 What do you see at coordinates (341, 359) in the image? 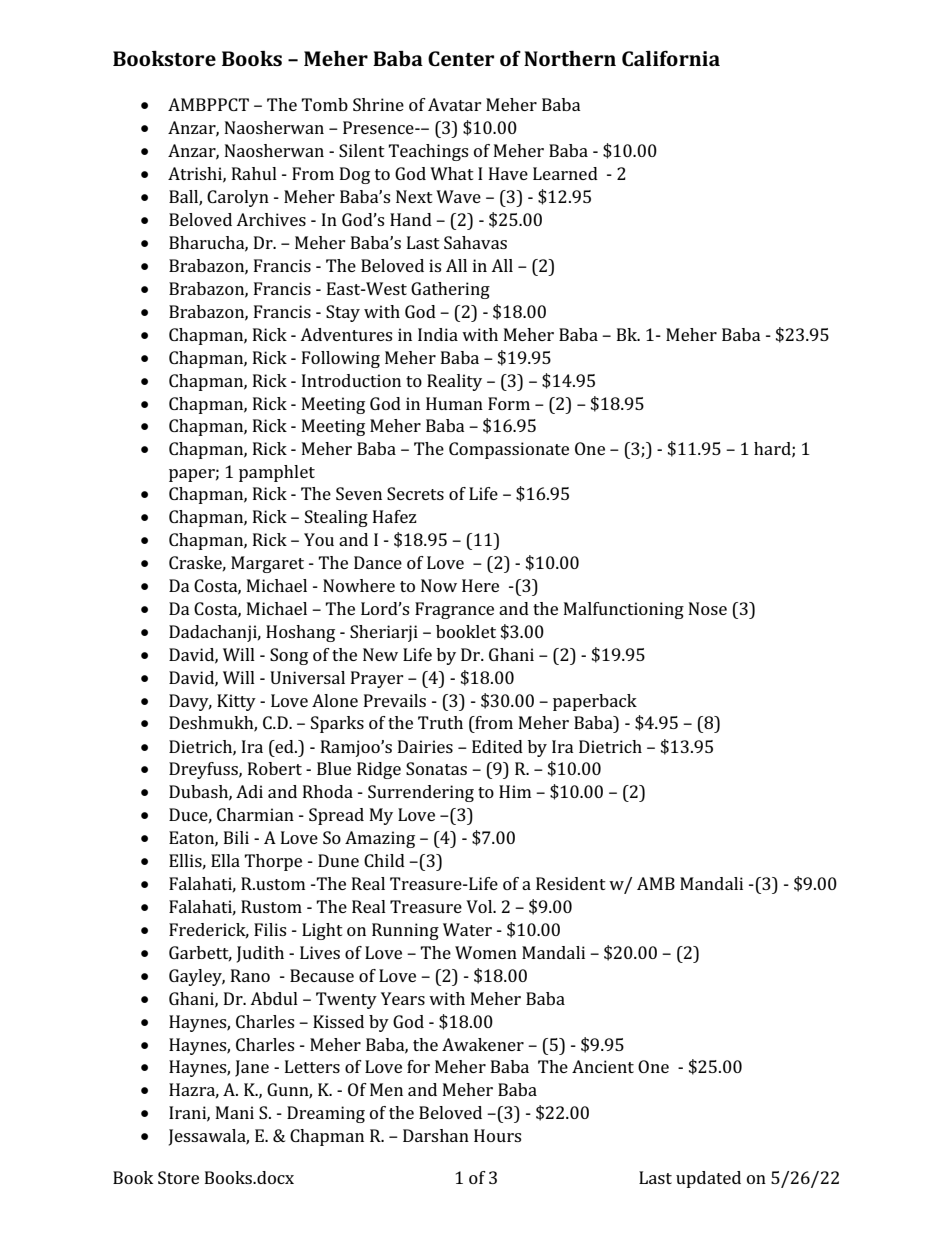
I see `Following` at bounding box center [341, 359].
